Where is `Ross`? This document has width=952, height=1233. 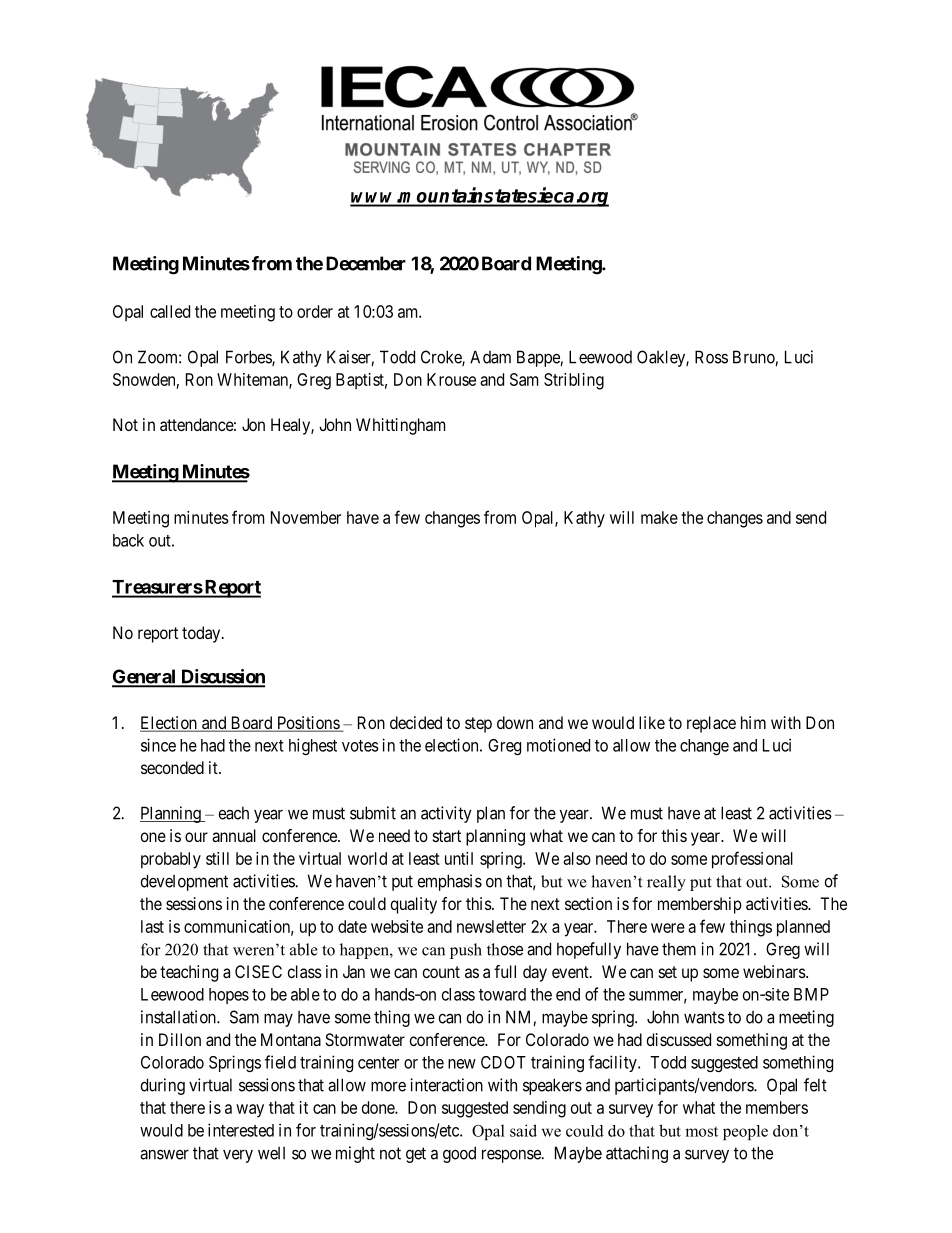 Ross is located at coordinates (711, 357).
